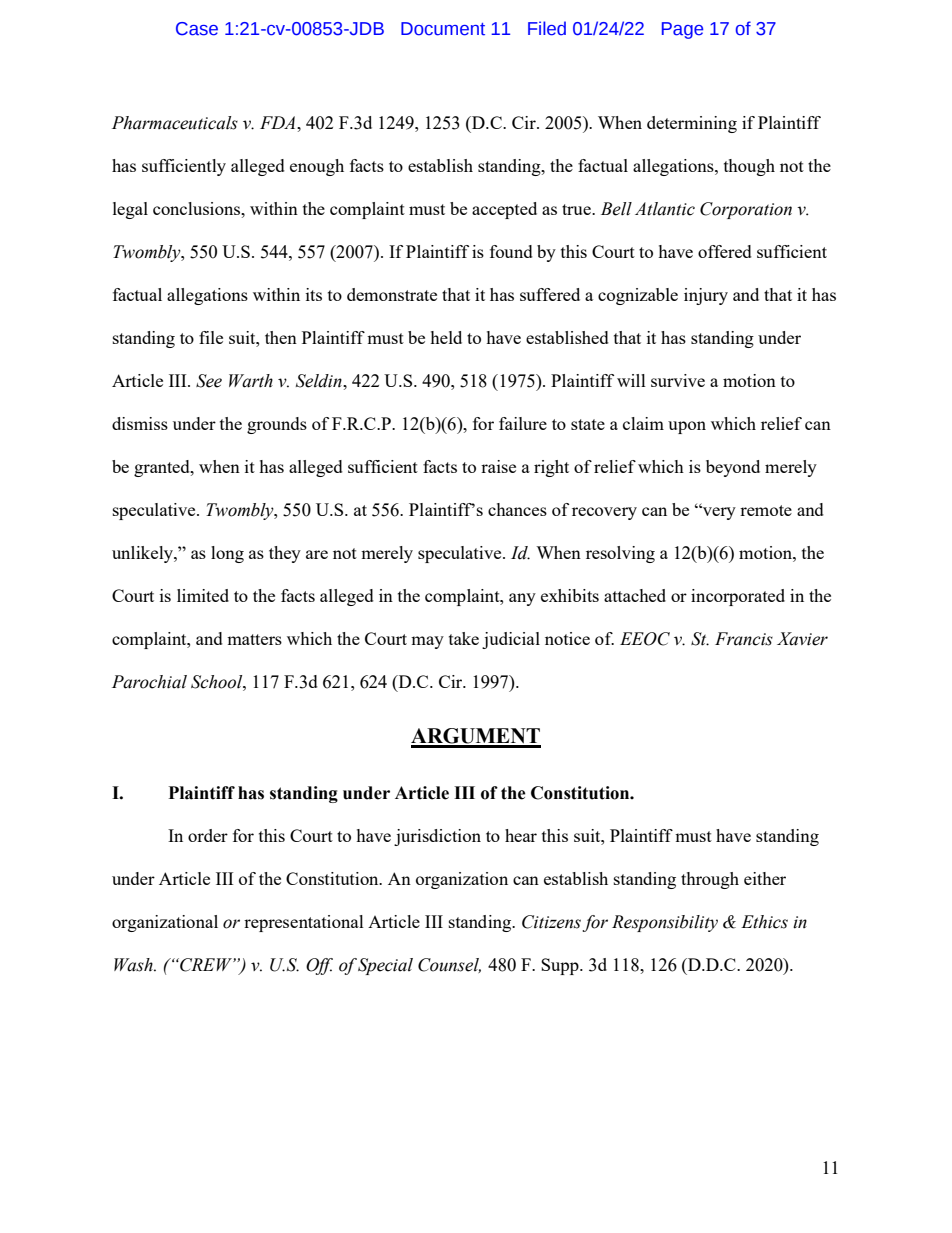 The width and height of the screenshot is (952, 1233). Describe the element at coordinates (443, 29) in the screenshot. I see `Document` at that location.
